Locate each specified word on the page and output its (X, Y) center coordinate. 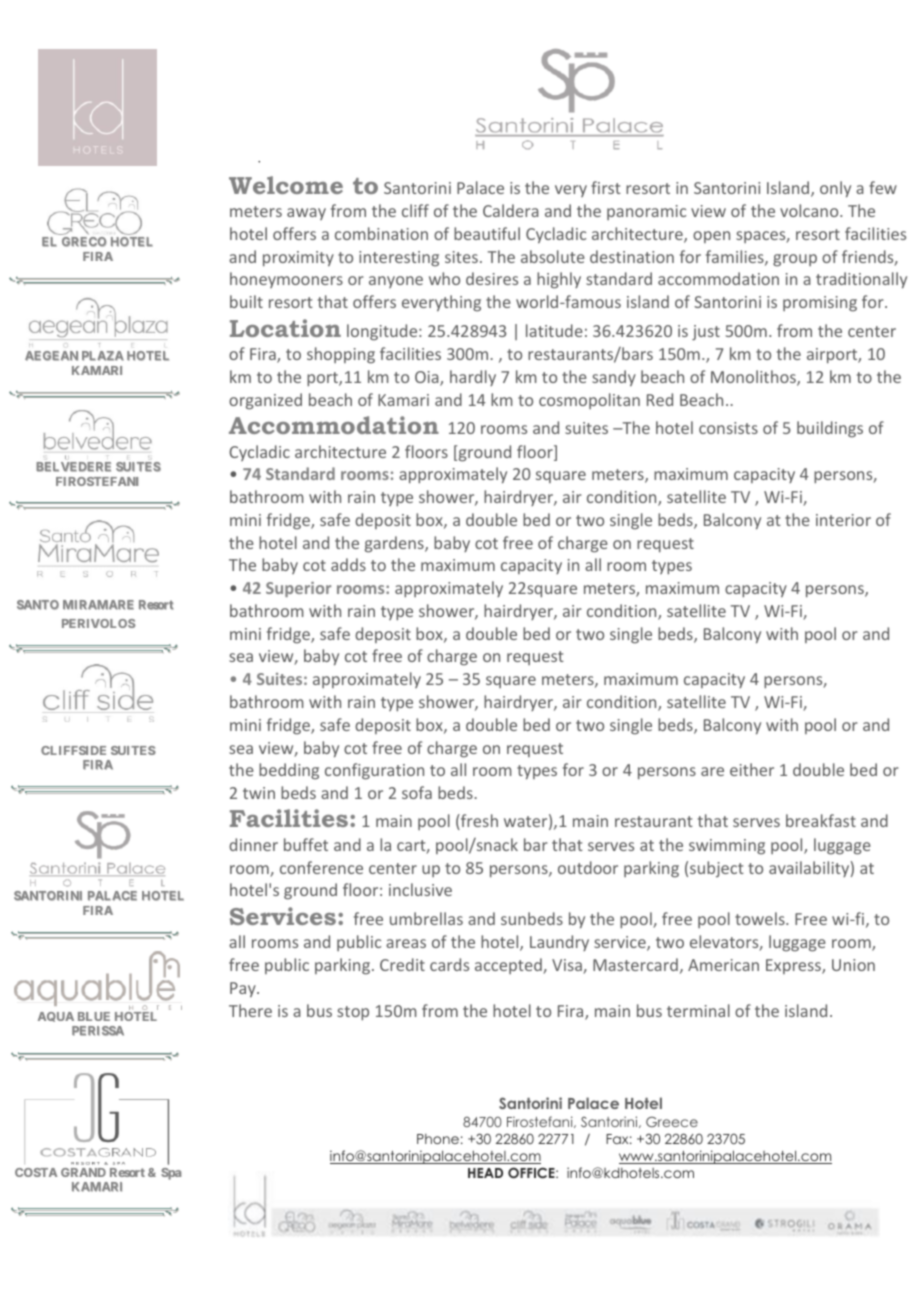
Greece (672, 1121)
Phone (438, 1139)
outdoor (588, 867)
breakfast (821, 820)
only (835, 189)
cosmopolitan (589, 401)
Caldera (511, 210)
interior (843, 520)
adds (348, 564)
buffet (306, 844)
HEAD (485, 1173)
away (306, 214)
